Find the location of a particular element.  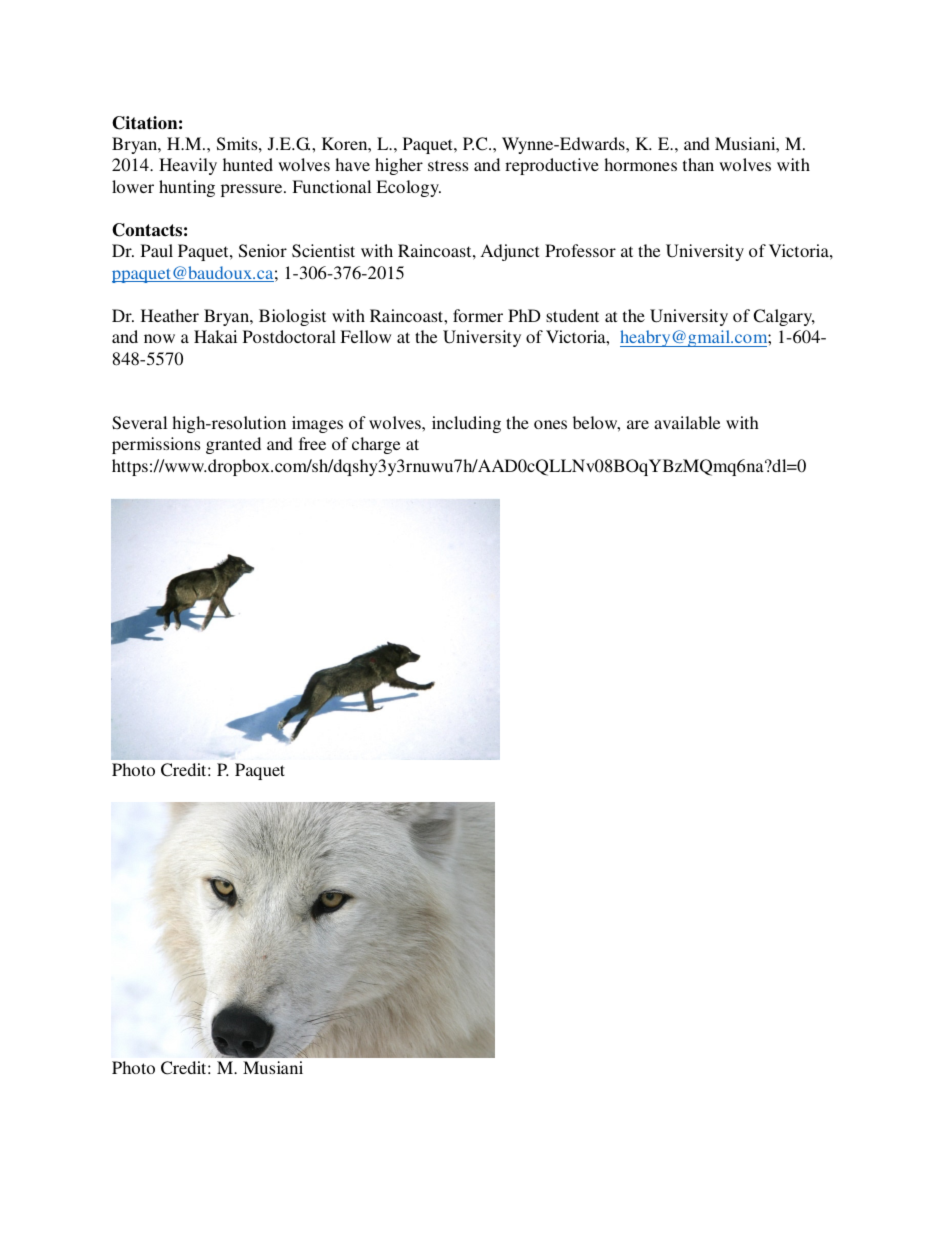

Senior is located at coordinates (263, 251).
